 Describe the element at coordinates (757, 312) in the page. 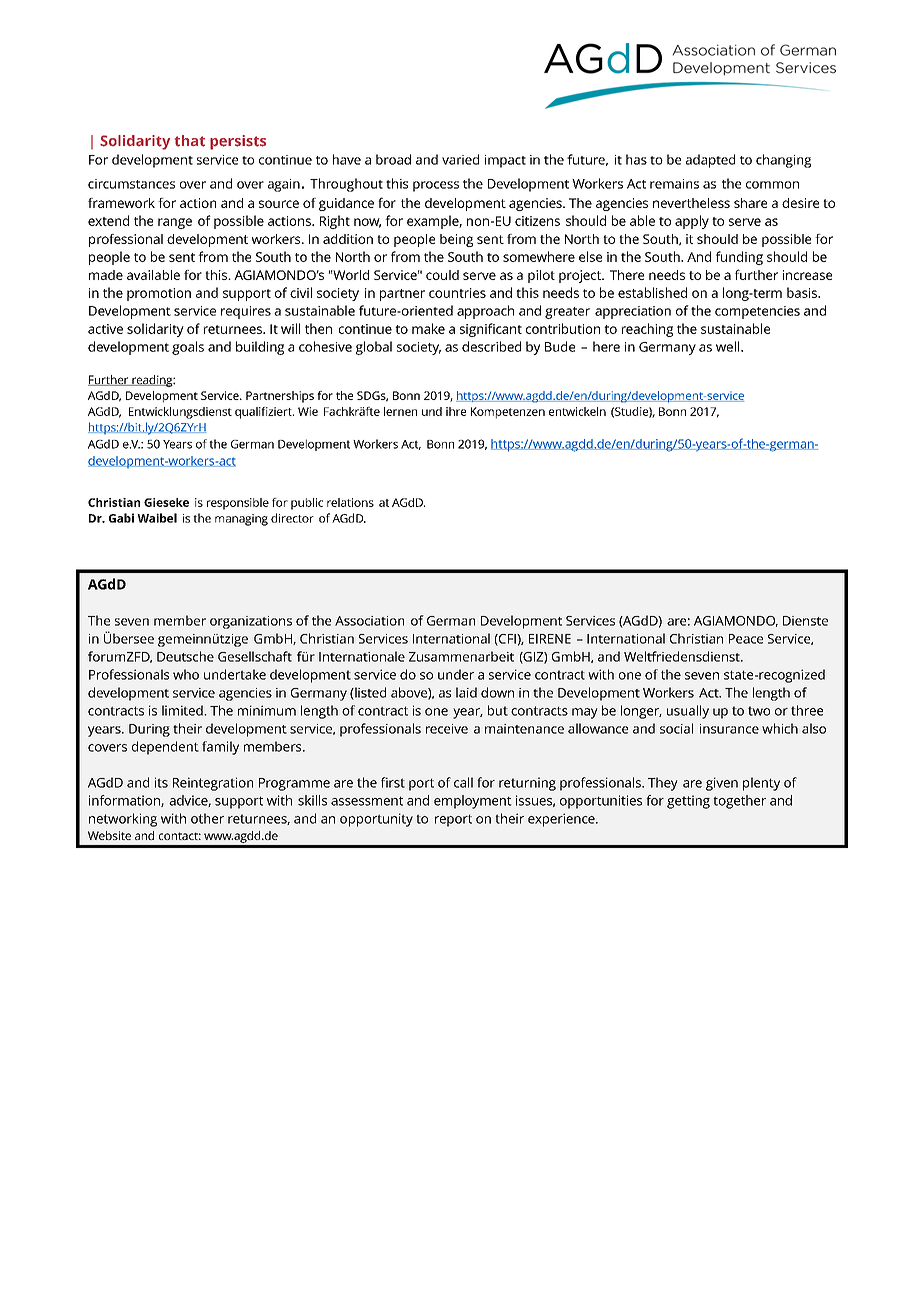

I see `competencies` at that location.
